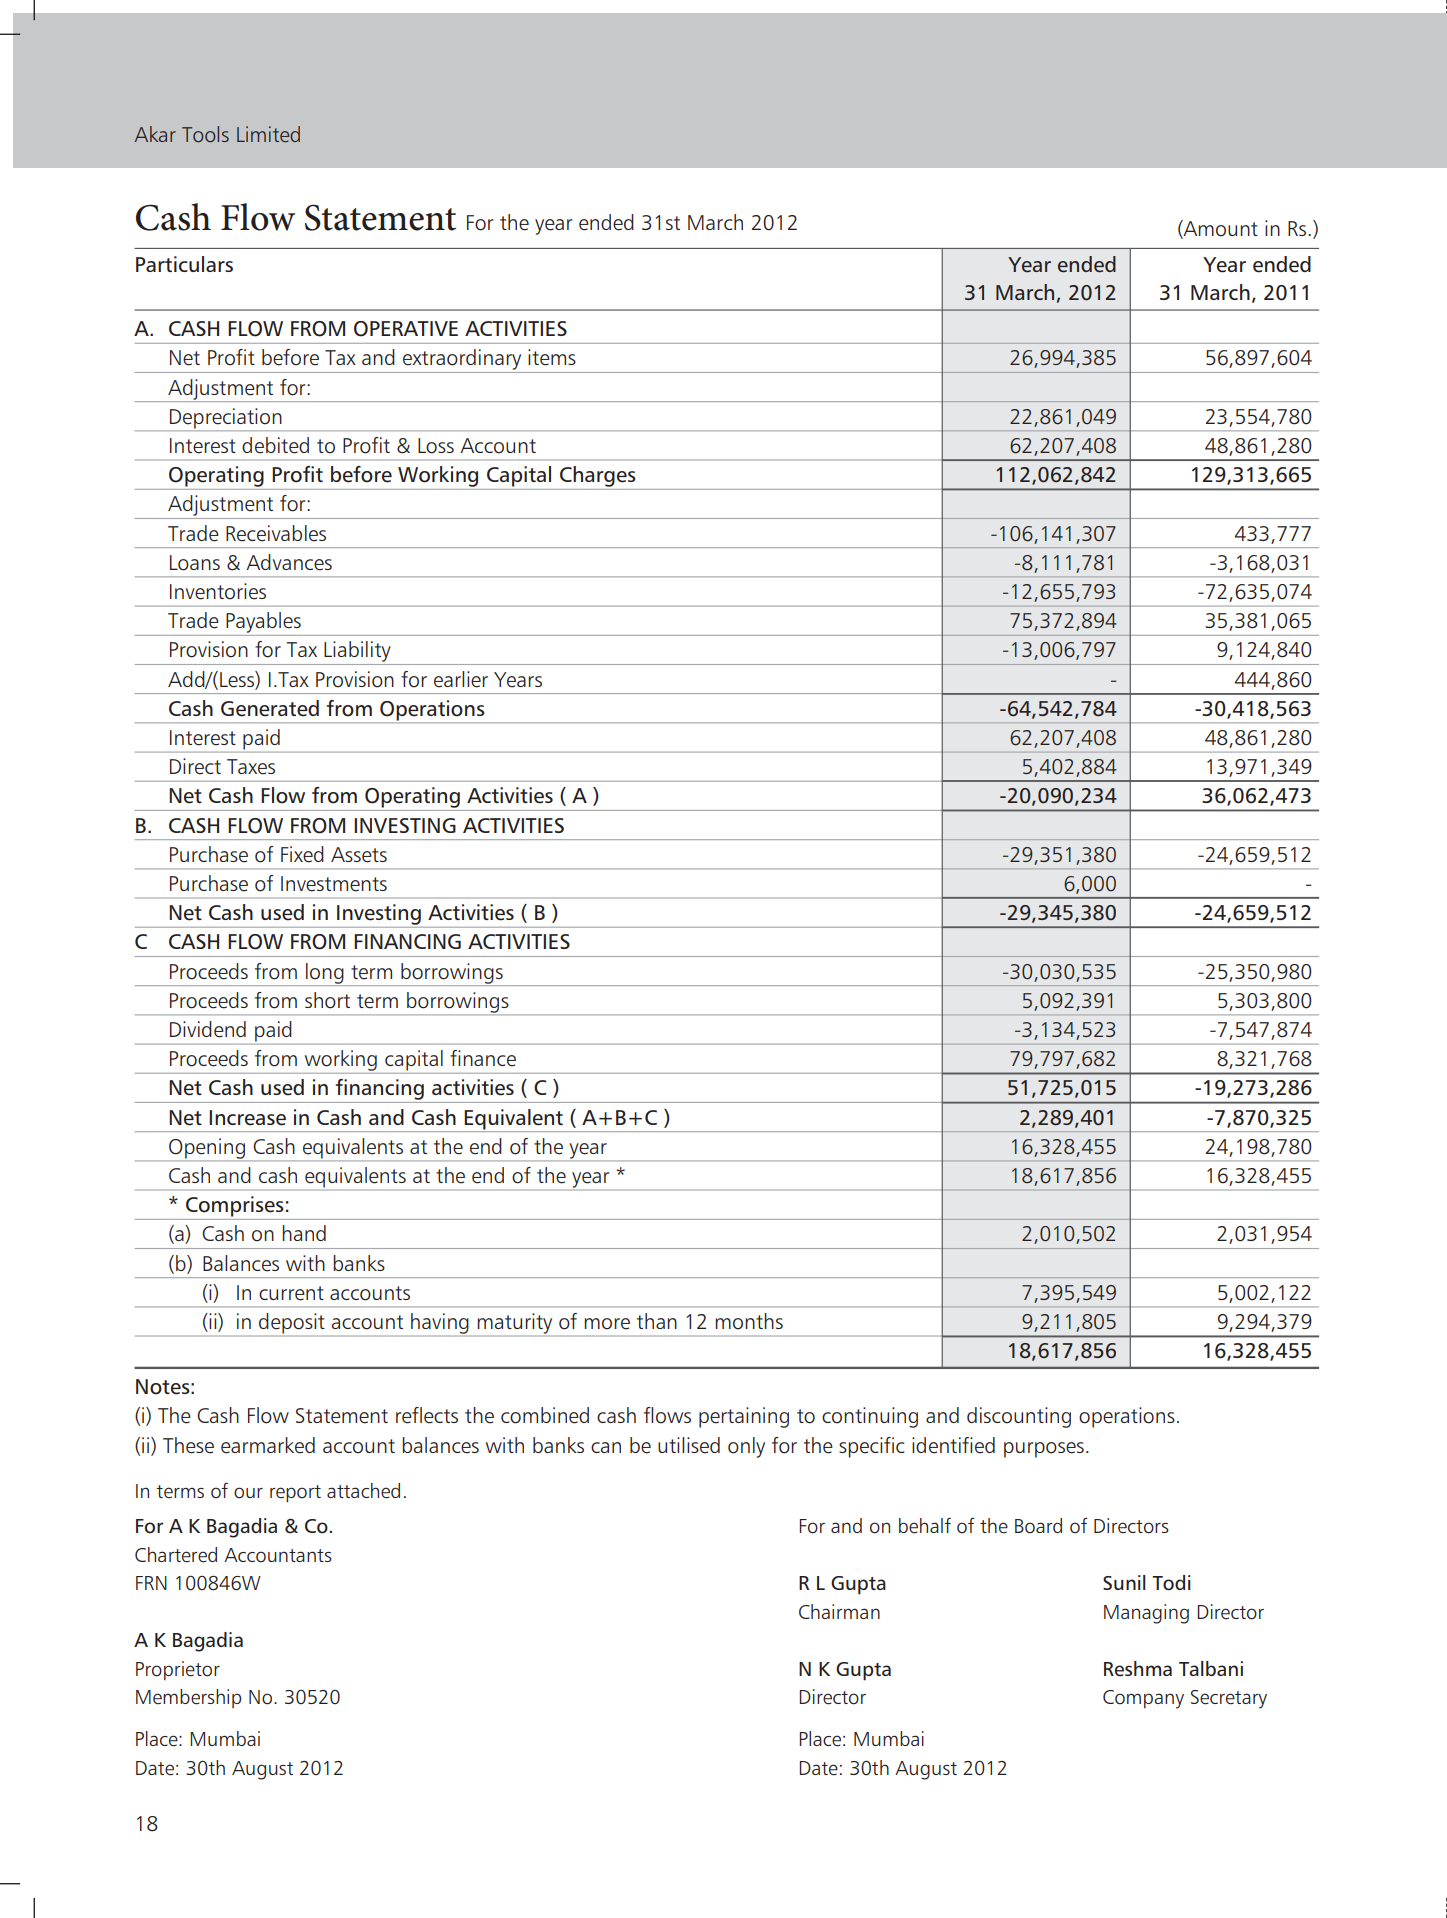  What do you see at coordinates (334, 884) in the page?
I see `Investments` at bounding box center [334, 884].
